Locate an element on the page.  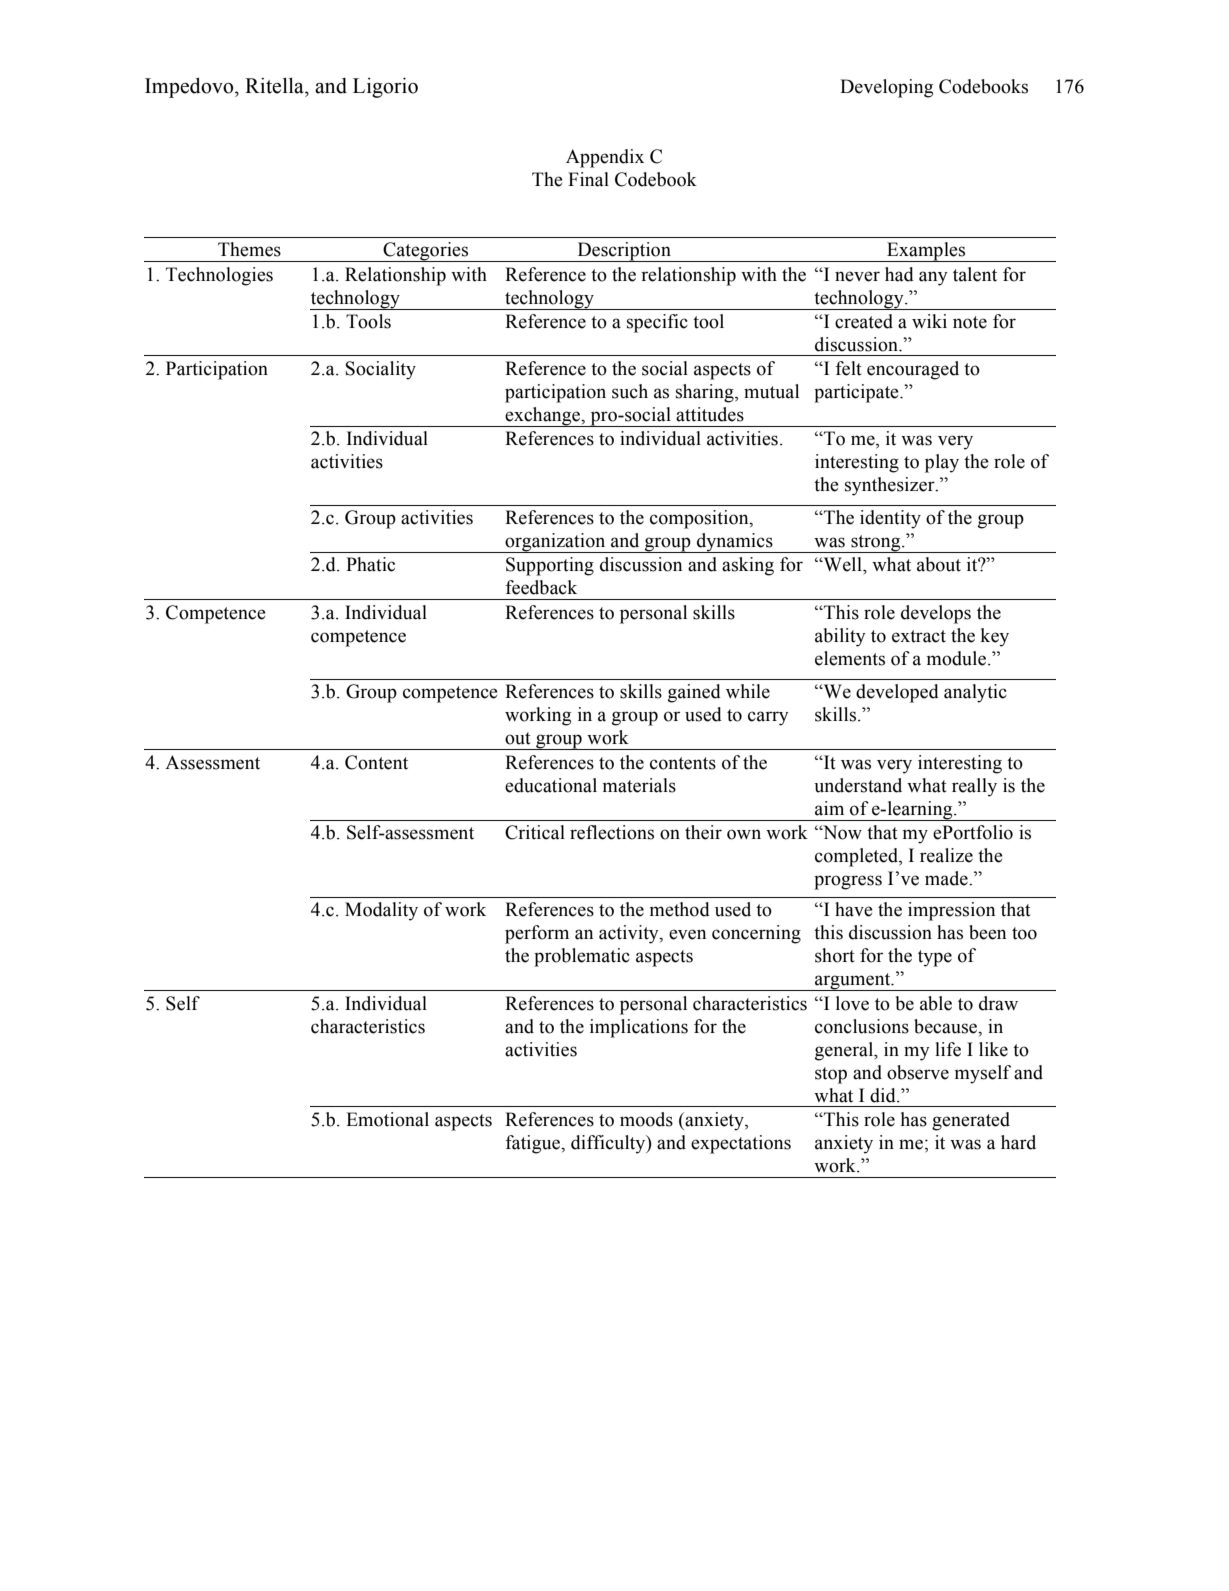
Themes is located at coordinates (249, 249).
